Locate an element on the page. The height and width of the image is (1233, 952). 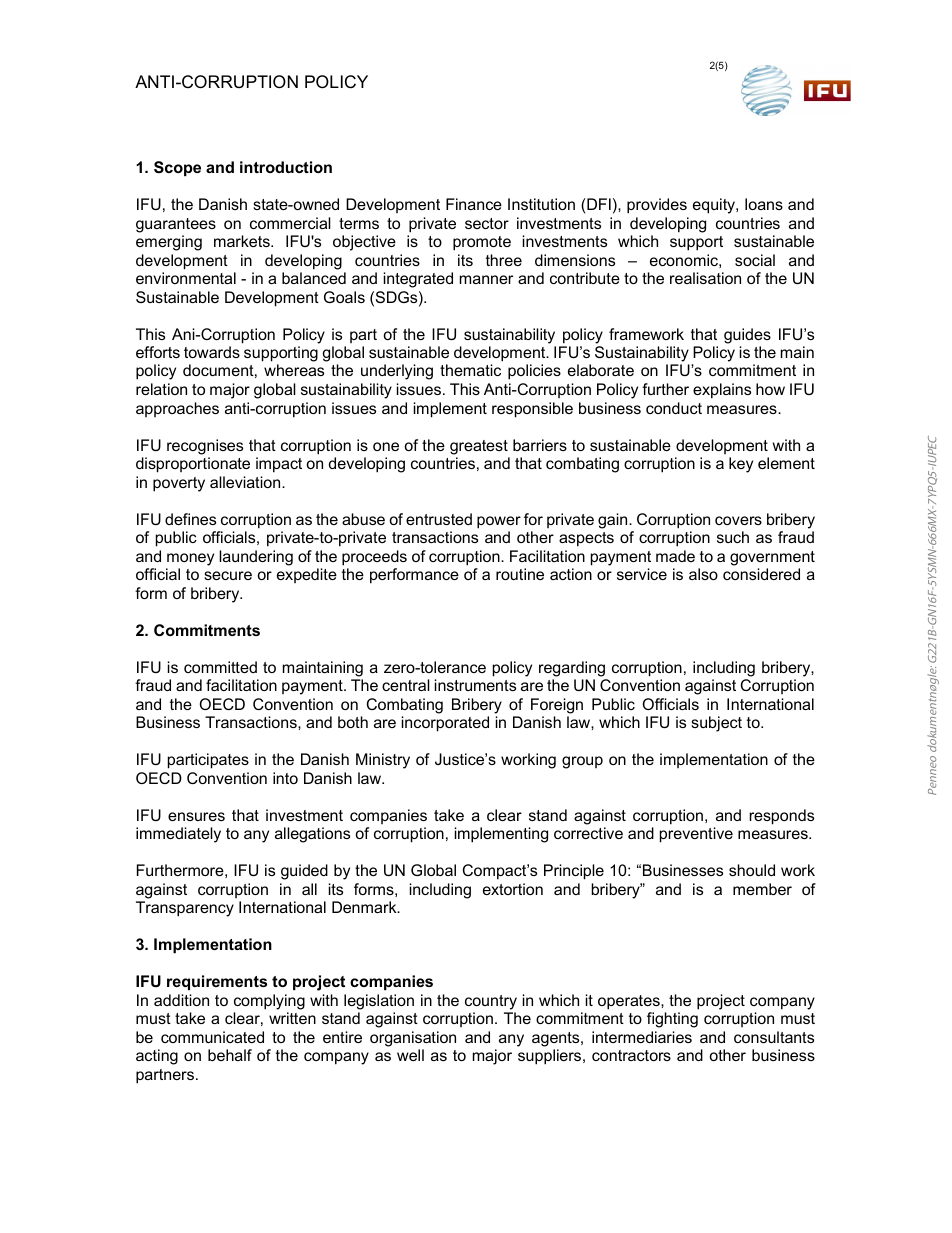
secure is located at coordinates (228, 575).
